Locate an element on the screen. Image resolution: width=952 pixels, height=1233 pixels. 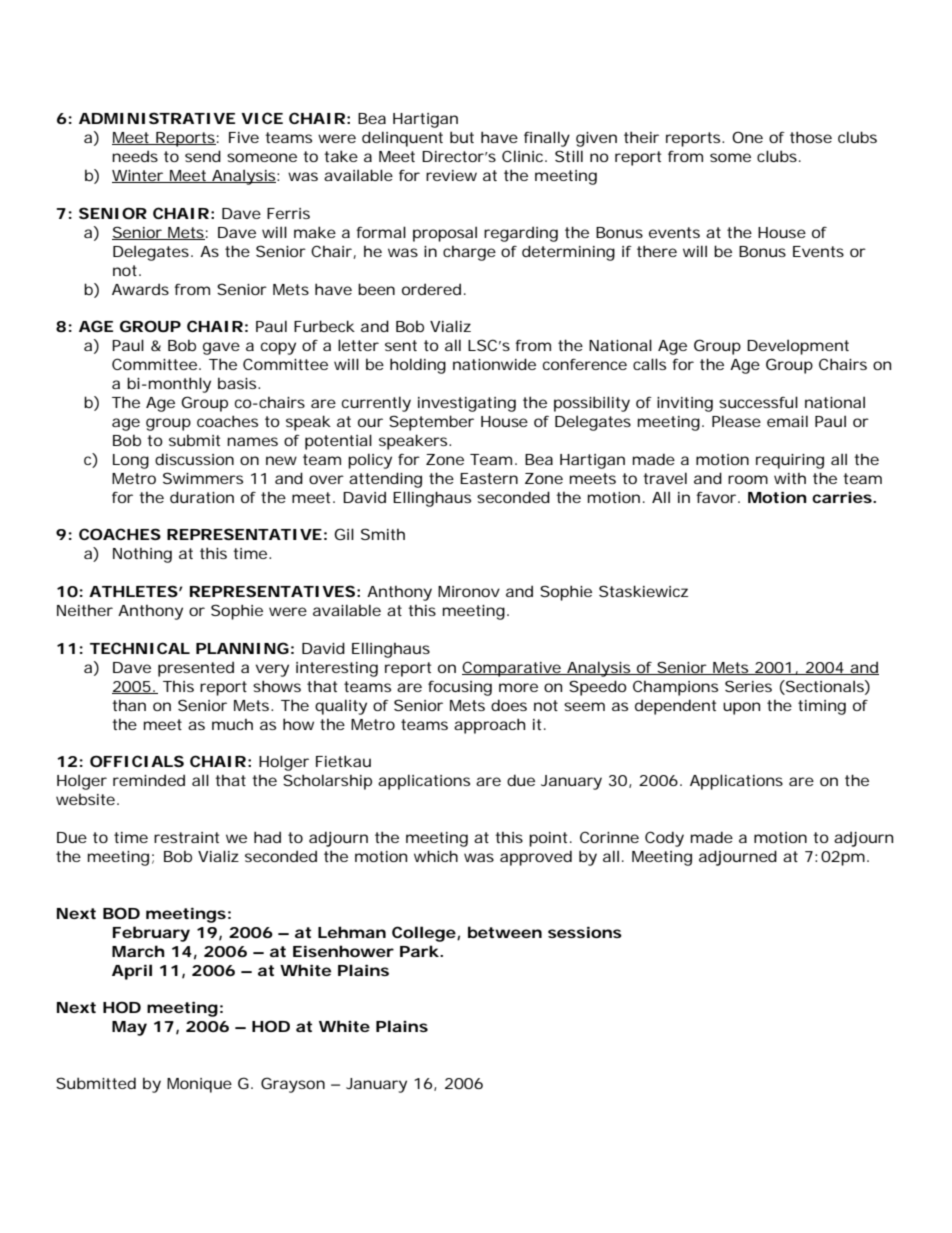
which is located at coordinates (436, 856).
